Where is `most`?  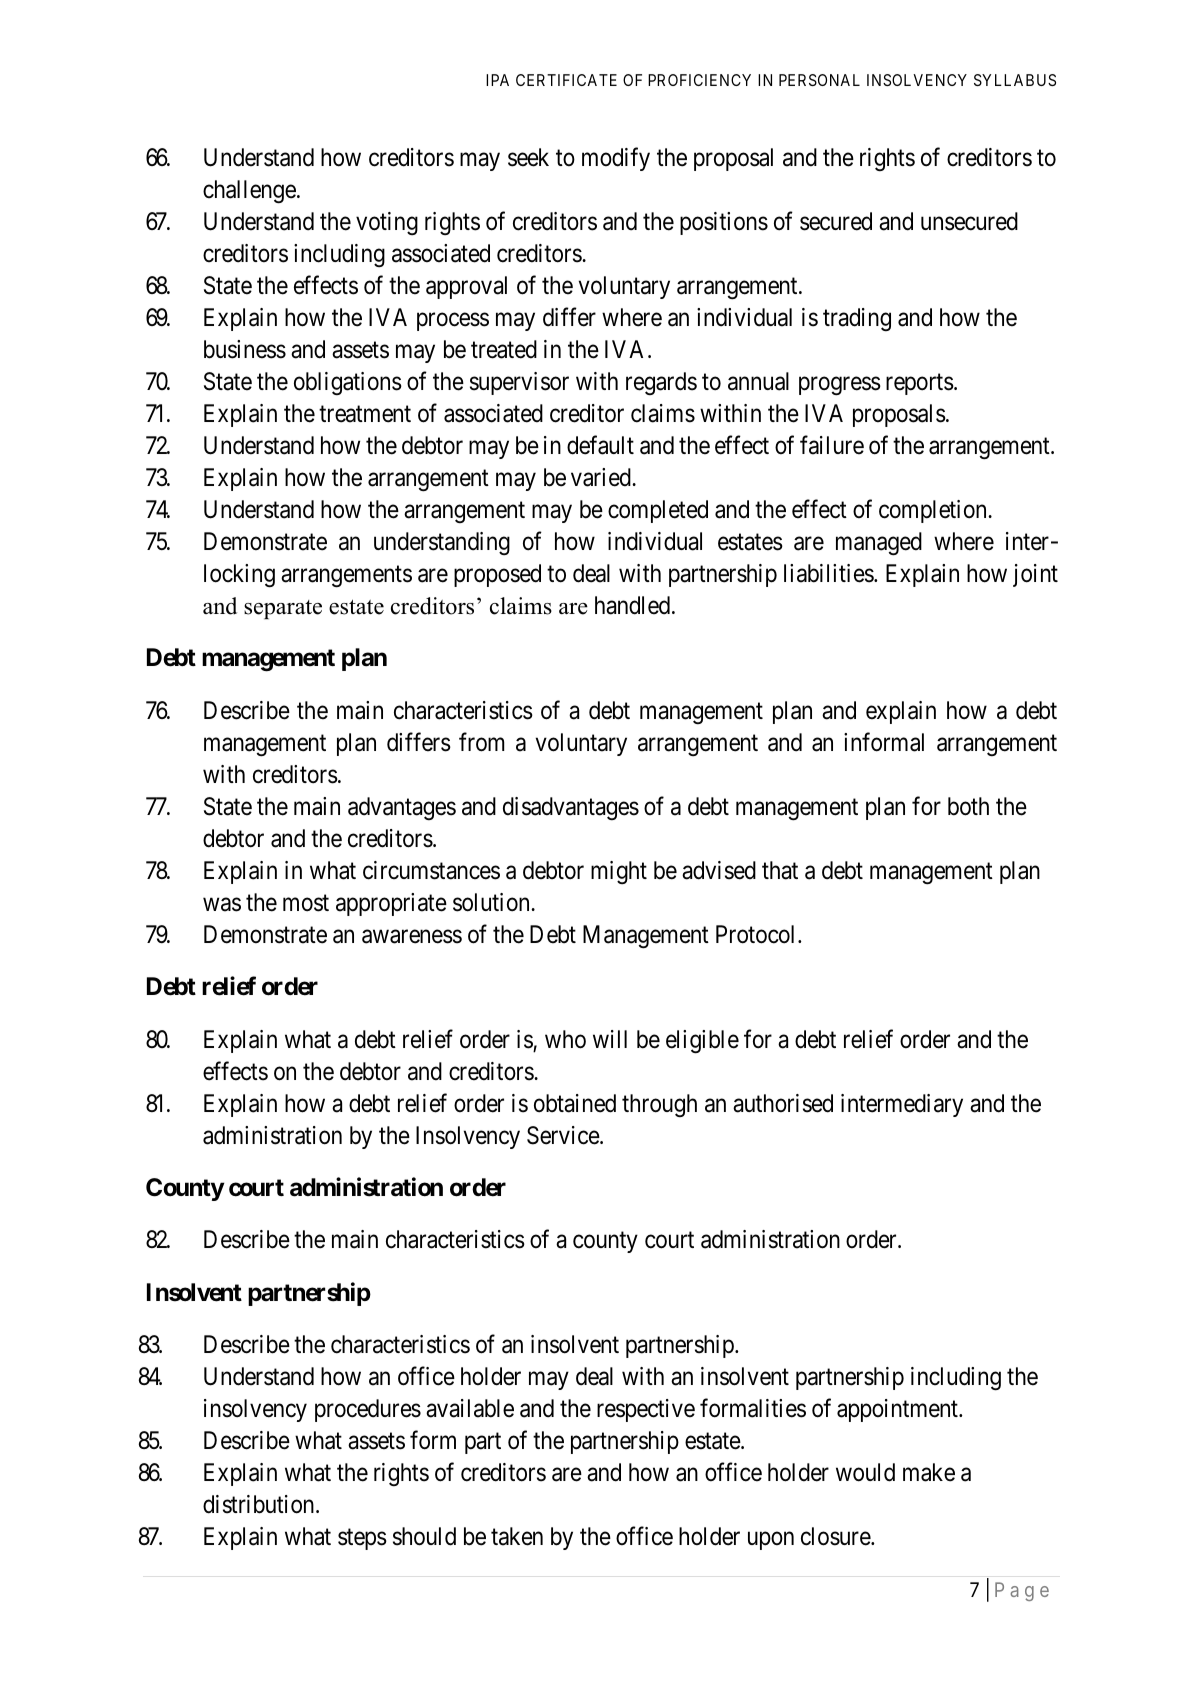 most is located at coordinates (306, 903).
